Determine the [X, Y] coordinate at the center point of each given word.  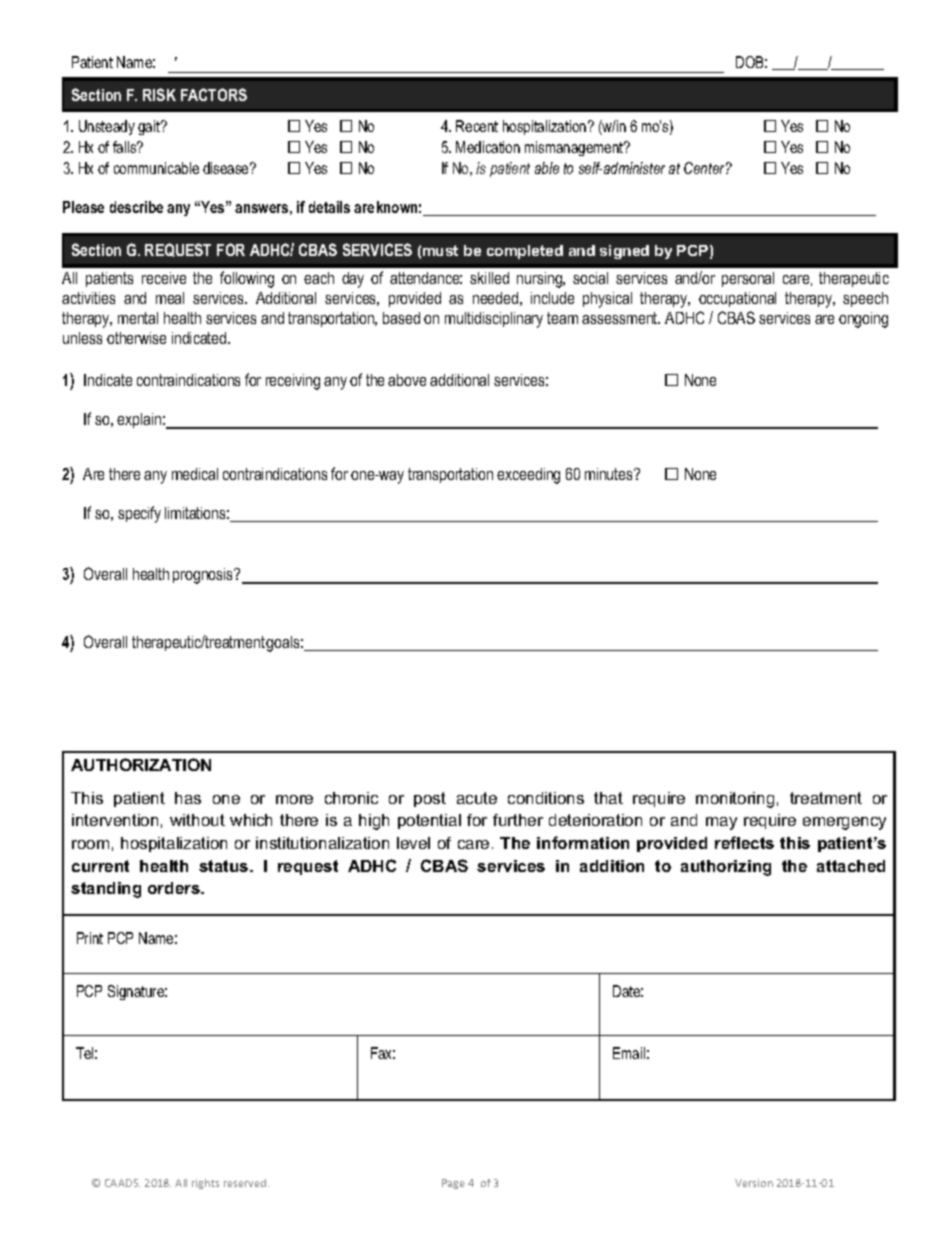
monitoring [735, 800]
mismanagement [575, 148]
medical [195, 474]
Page [453, 1184]
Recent [477, 126]
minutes [610, 474]
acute [477, 798]
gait [150, 127]
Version [754, 1183]
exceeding [528, 476]
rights [205, 1184]
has [188, 798]
